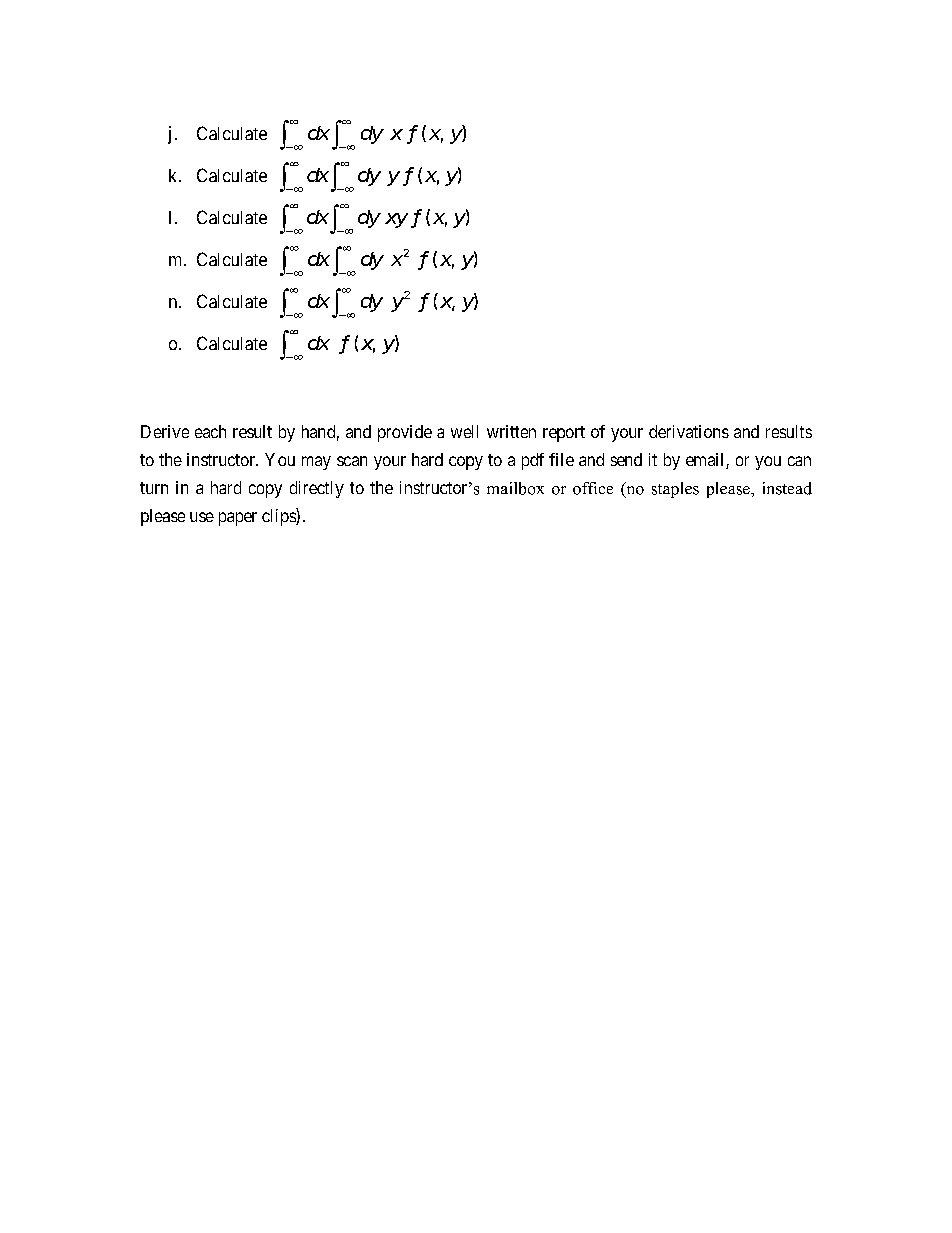 This page has width=952, height=1233. Describe the element at coordinates (706, 461) in the page. I see `email` at that location.
